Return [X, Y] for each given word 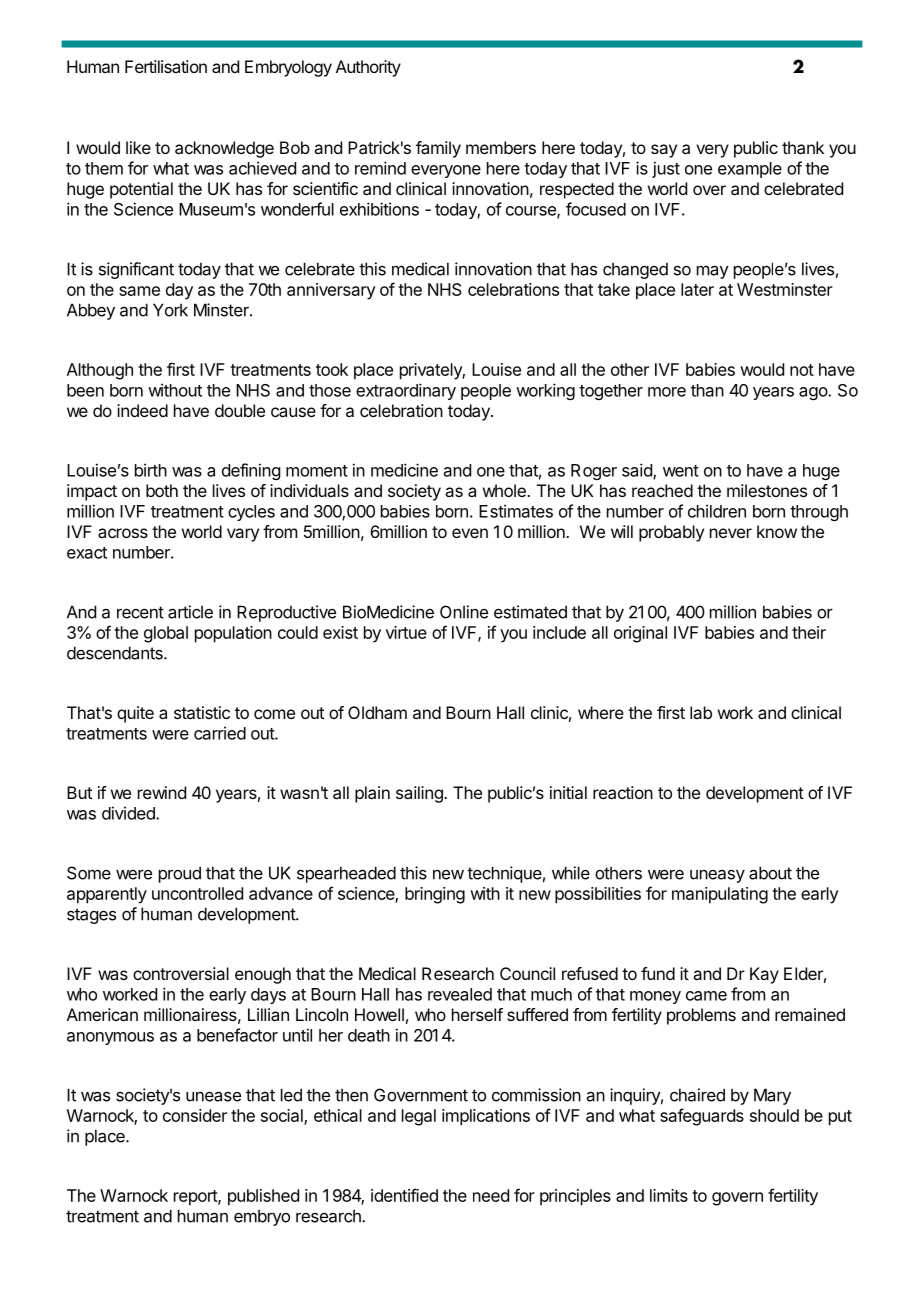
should [774, 1115]
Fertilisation [166, 66]
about [770, 873]
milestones [767, 490]
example [750, 170]
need [491, 1195]
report [196, 1198]
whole [505, 490]
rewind [162, 792]
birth [151, 470]
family [438, 149]
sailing [420, 794]
